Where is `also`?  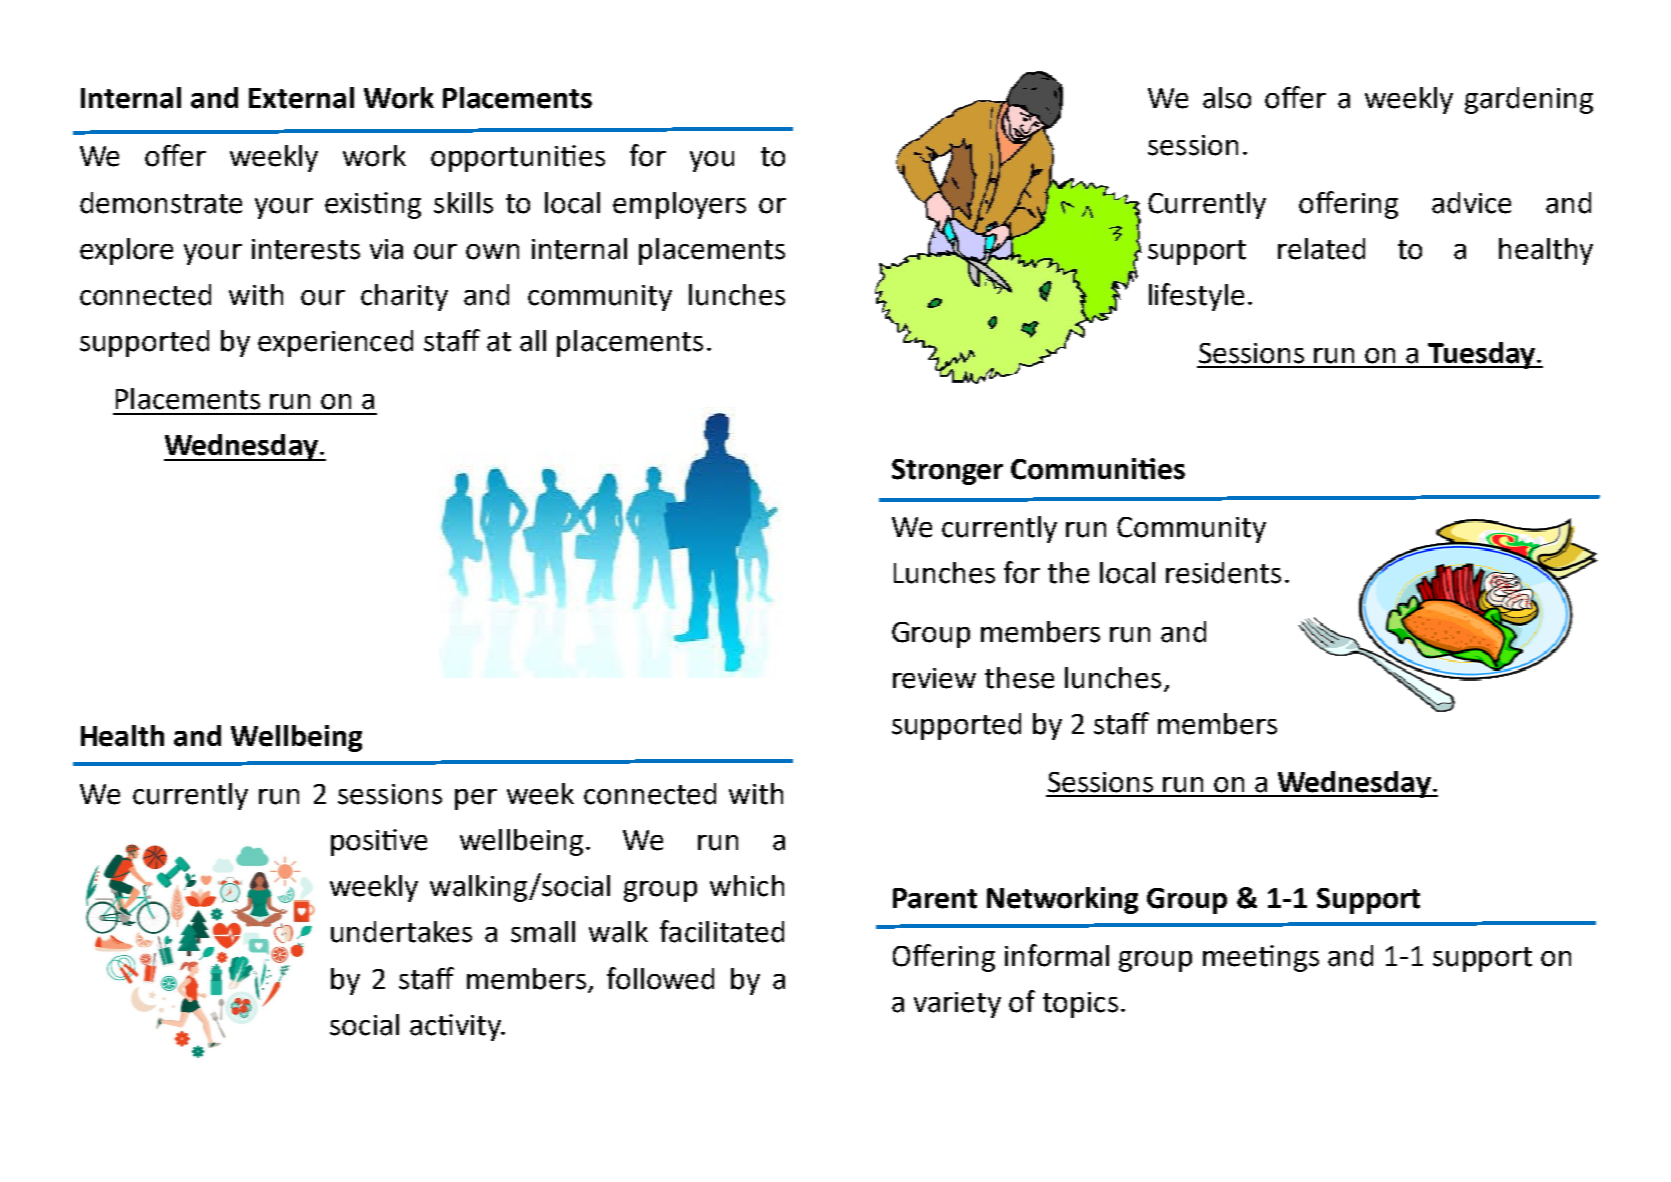
also is located at coordinates (1227, 98).
